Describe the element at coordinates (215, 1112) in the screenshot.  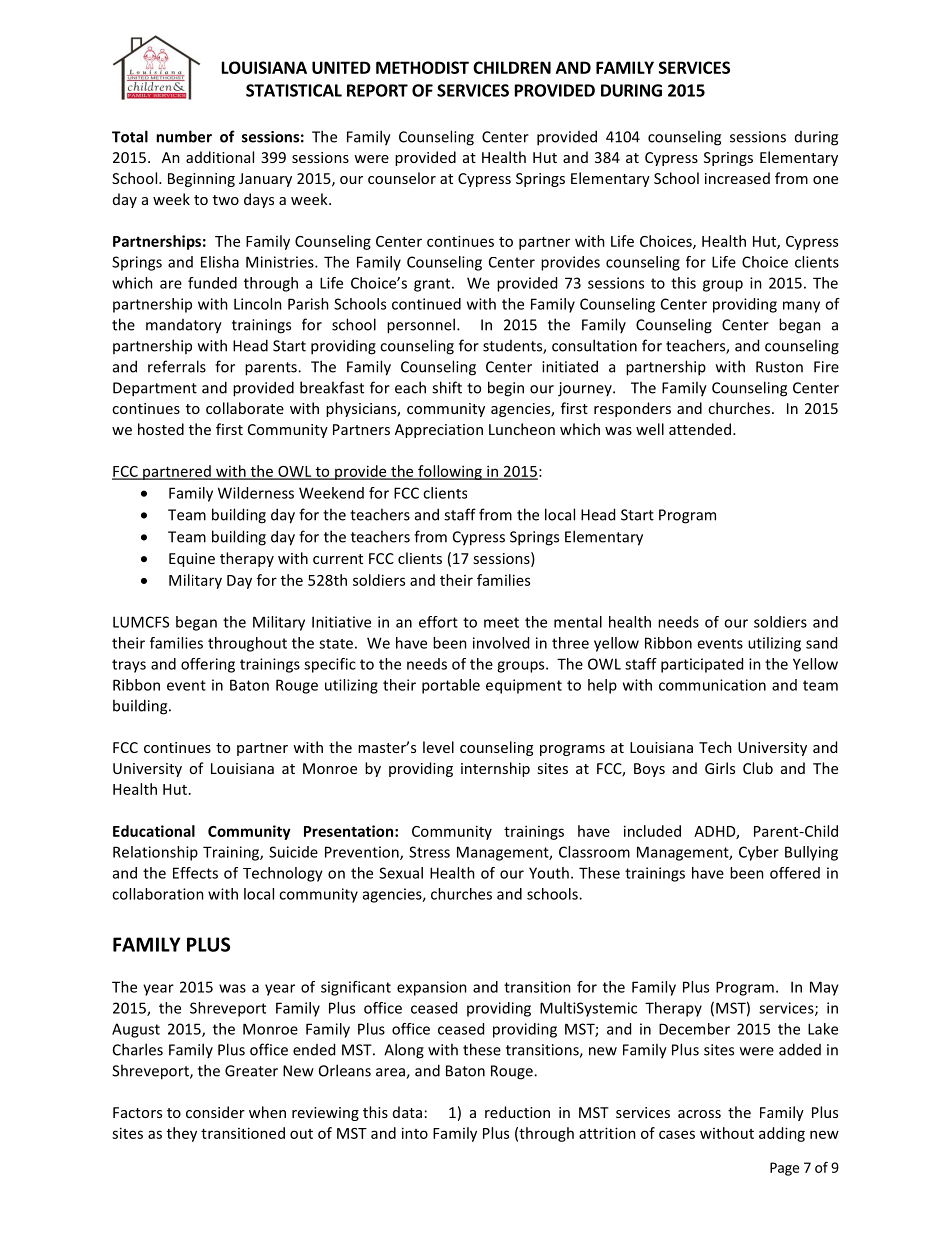
I see `consider` at that location.
